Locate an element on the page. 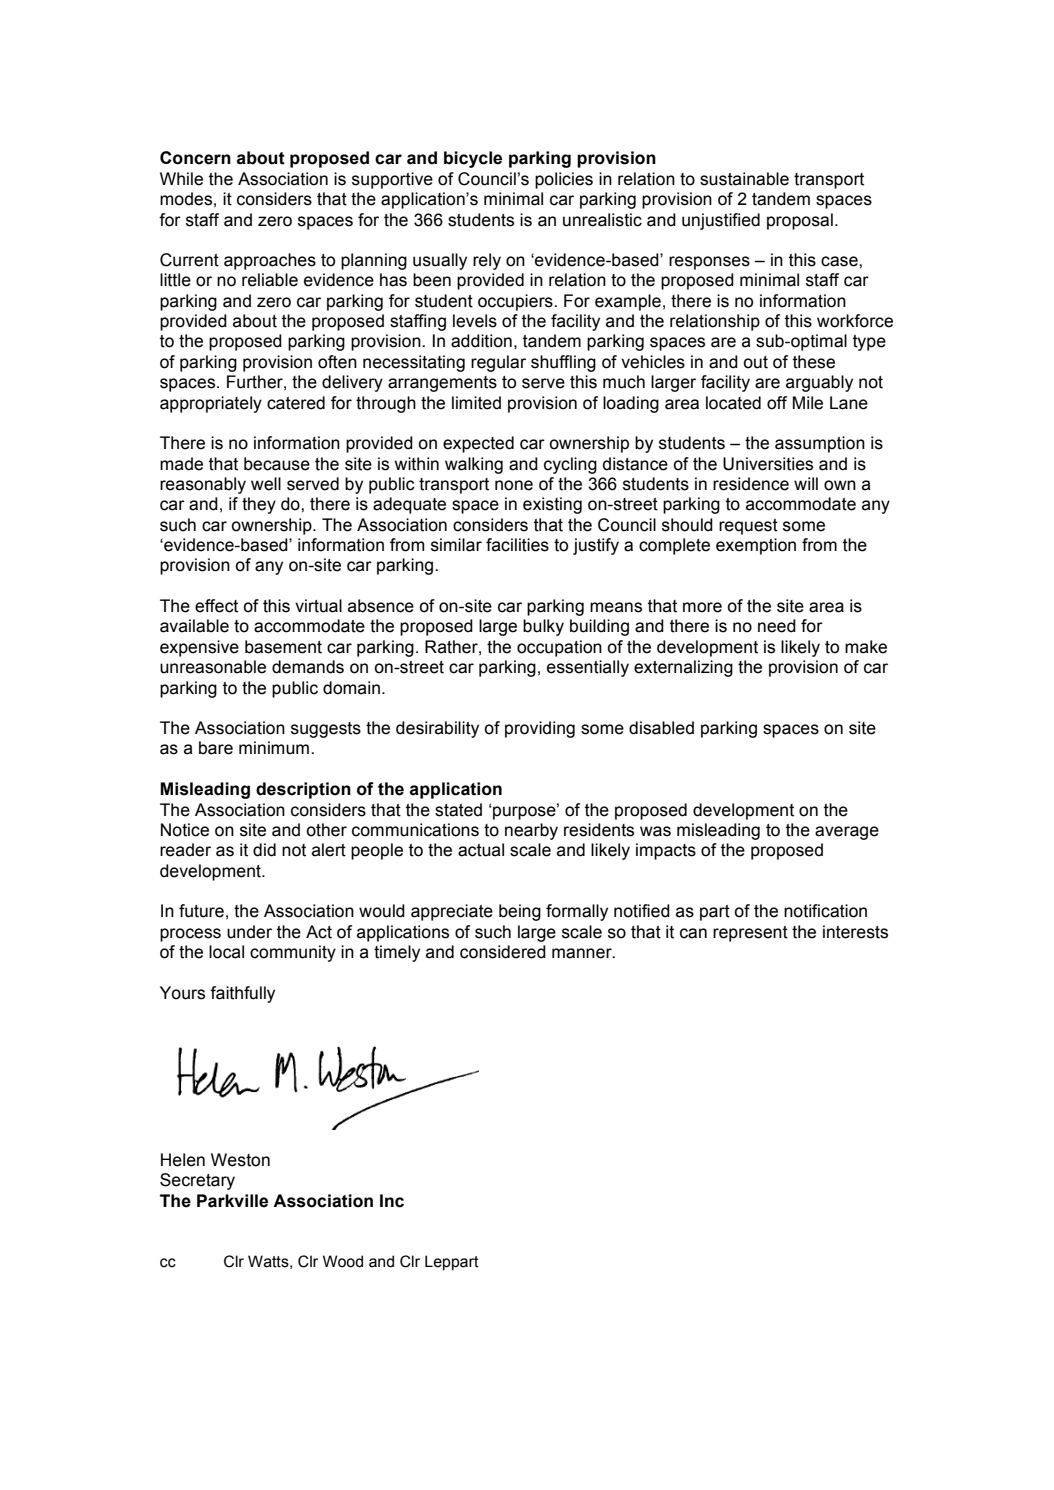 The image size is (1054, 1490). represent is located at coordinates (750, 934).
